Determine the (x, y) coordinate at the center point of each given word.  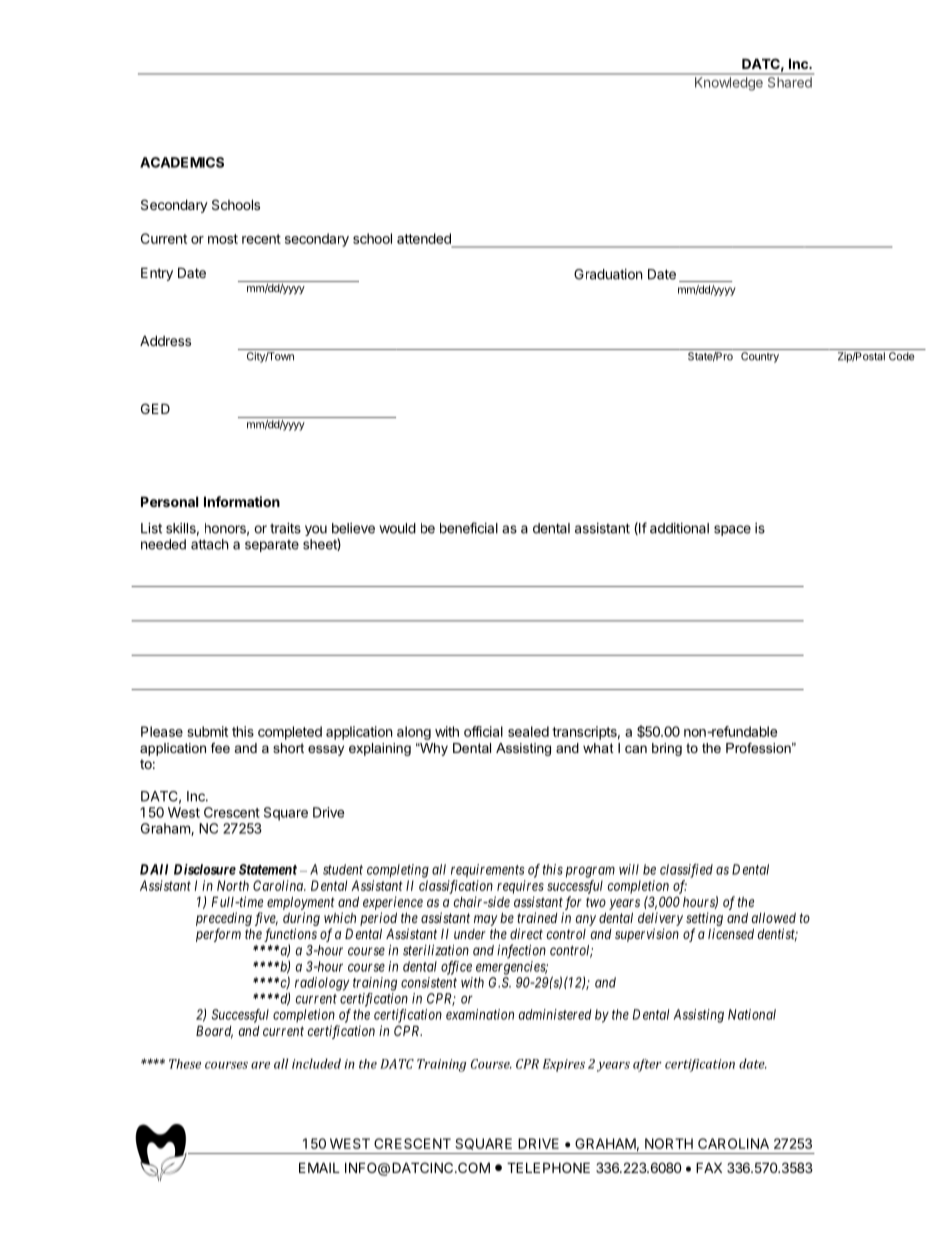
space (732, 530)
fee (220, 748)
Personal (169, 501)
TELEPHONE (548, 1167)
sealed (528, 731)
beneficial (469, 528)
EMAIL (319, 1167)
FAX (709, 1167)
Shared (790, 82)
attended (424, 238)
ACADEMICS (182, 162)
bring (667, 749)
